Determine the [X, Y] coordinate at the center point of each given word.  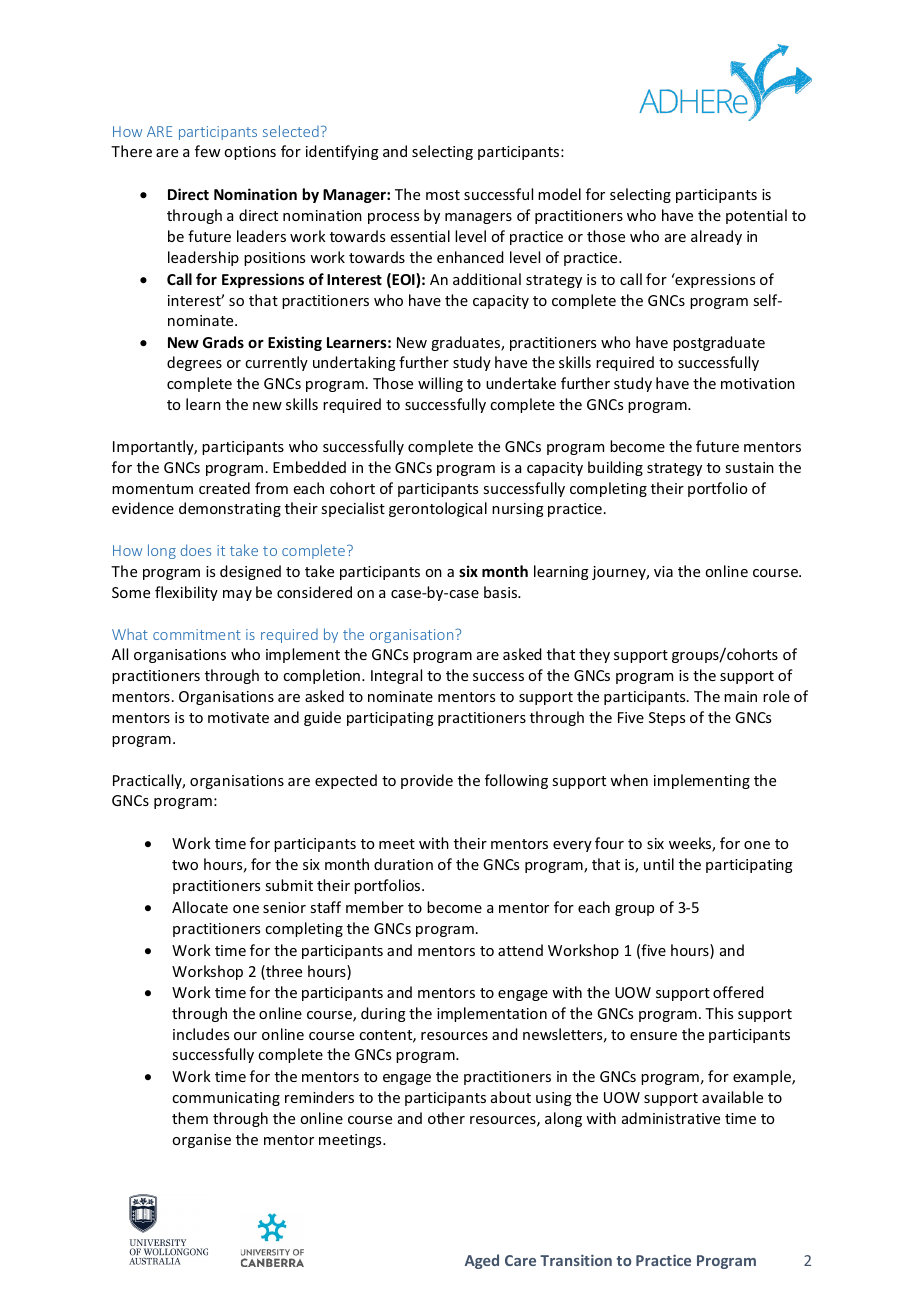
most [443, 195]
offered [738, 992]
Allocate [200, 907]
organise [201, 1141]
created [224, 488]
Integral [396, 676]
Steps [667, 719]
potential [756, 216]
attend [520, 950]
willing [440, 384]
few [207, 151]
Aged [482, 1261]
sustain [749, 467]
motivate [238, 717]
